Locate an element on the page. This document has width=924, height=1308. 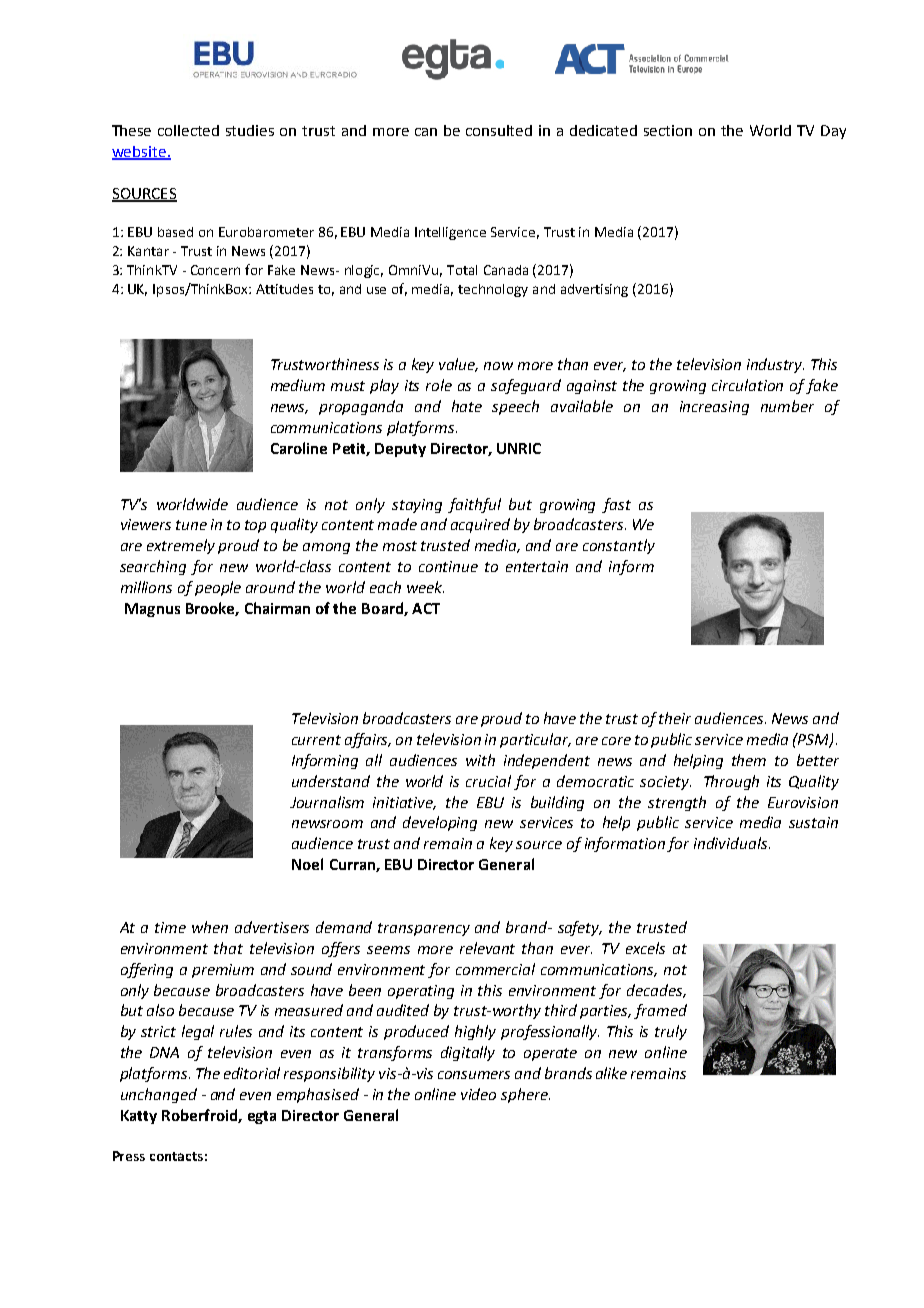
when is located at coordinates (210, 927).
